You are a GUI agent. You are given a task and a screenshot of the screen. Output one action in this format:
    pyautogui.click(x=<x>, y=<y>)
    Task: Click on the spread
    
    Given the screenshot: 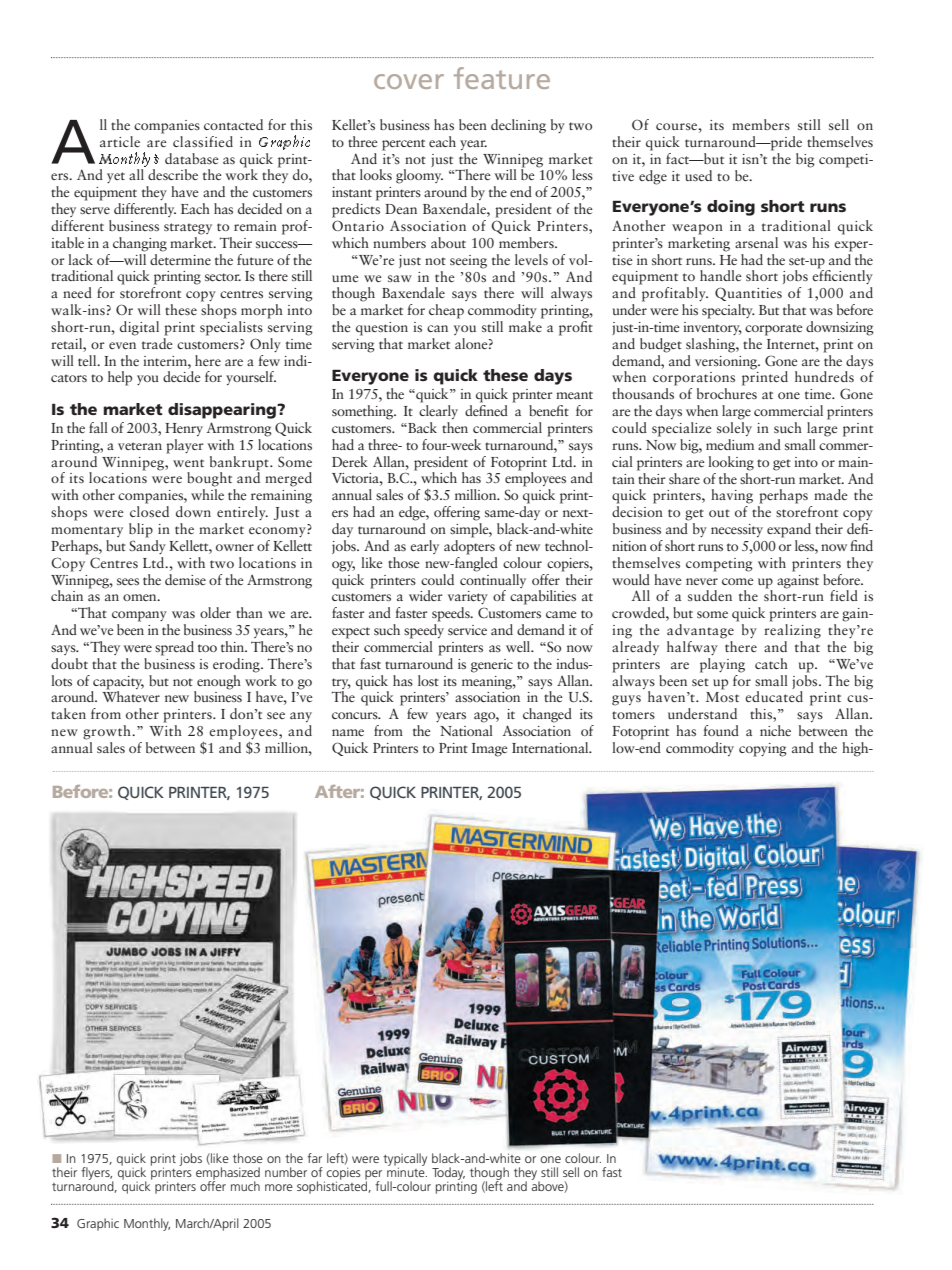 What is the action you would take?
    pyautogui.click(x=174, y=648)
